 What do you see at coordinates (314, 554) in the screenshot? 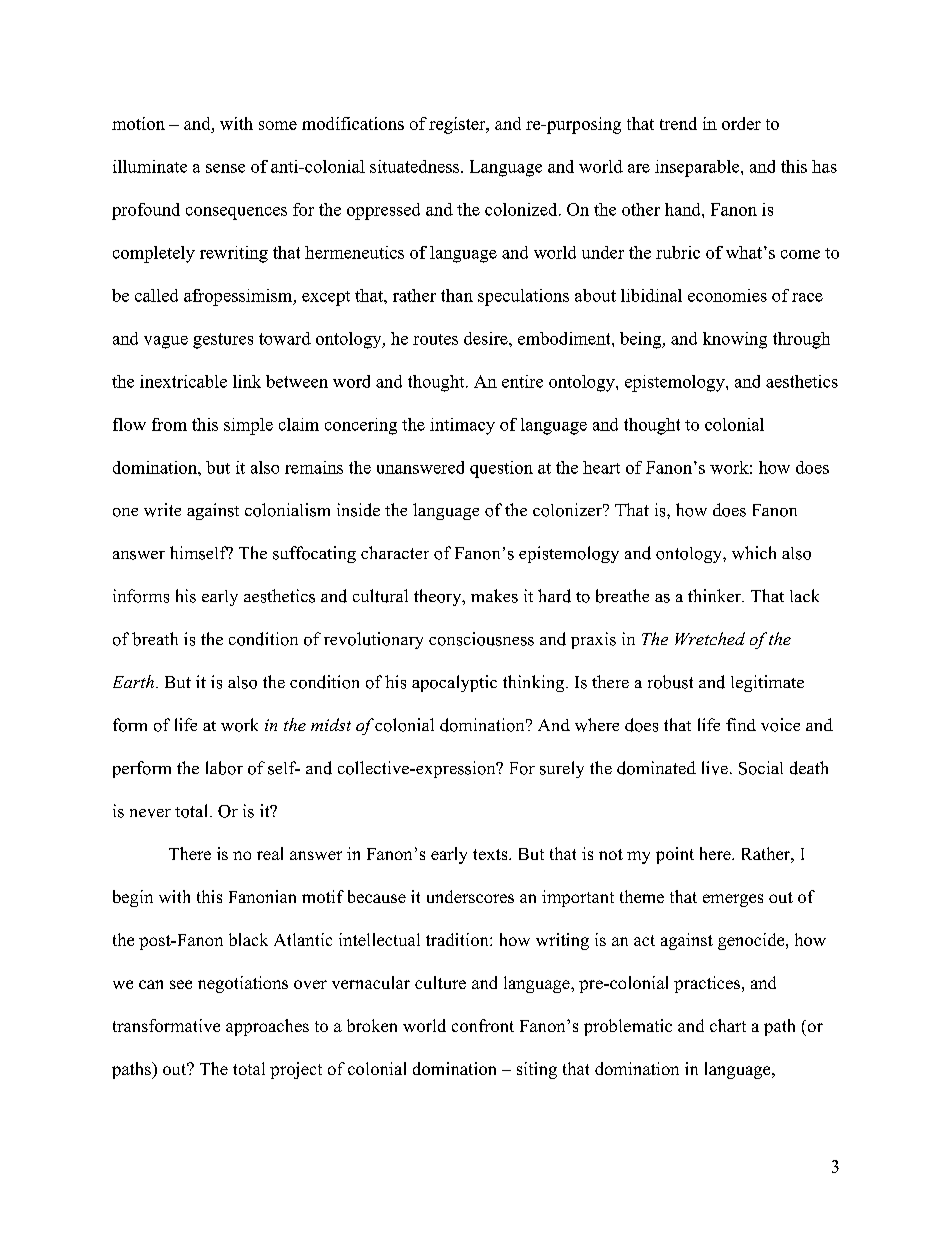
I see `suffocating` at bounding box center [314, 554].
